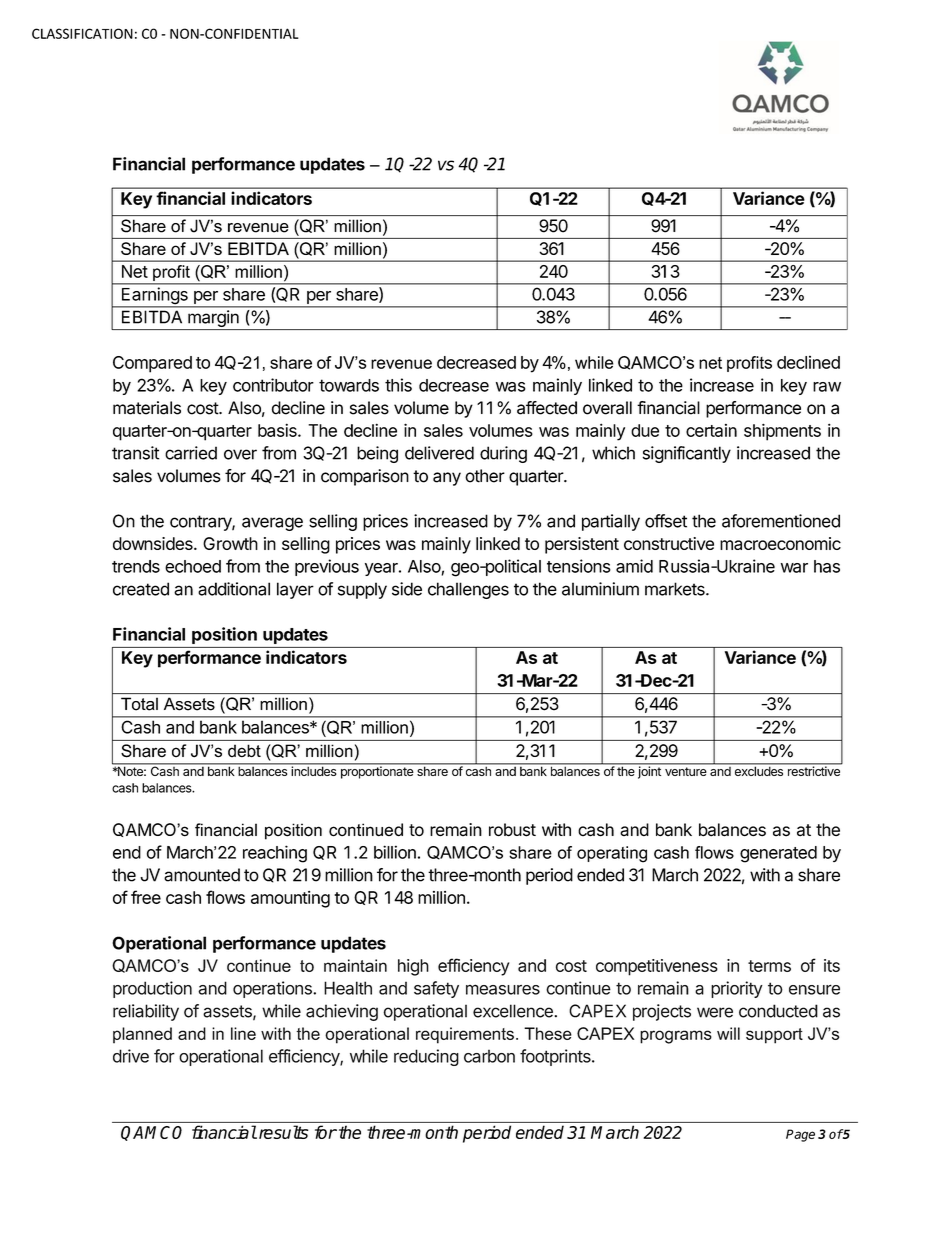 This page has height=1233, width=952. What do you see at coordinates (131, 1056) in the page?
I see `drive` at bounding box center [131, 1056].
